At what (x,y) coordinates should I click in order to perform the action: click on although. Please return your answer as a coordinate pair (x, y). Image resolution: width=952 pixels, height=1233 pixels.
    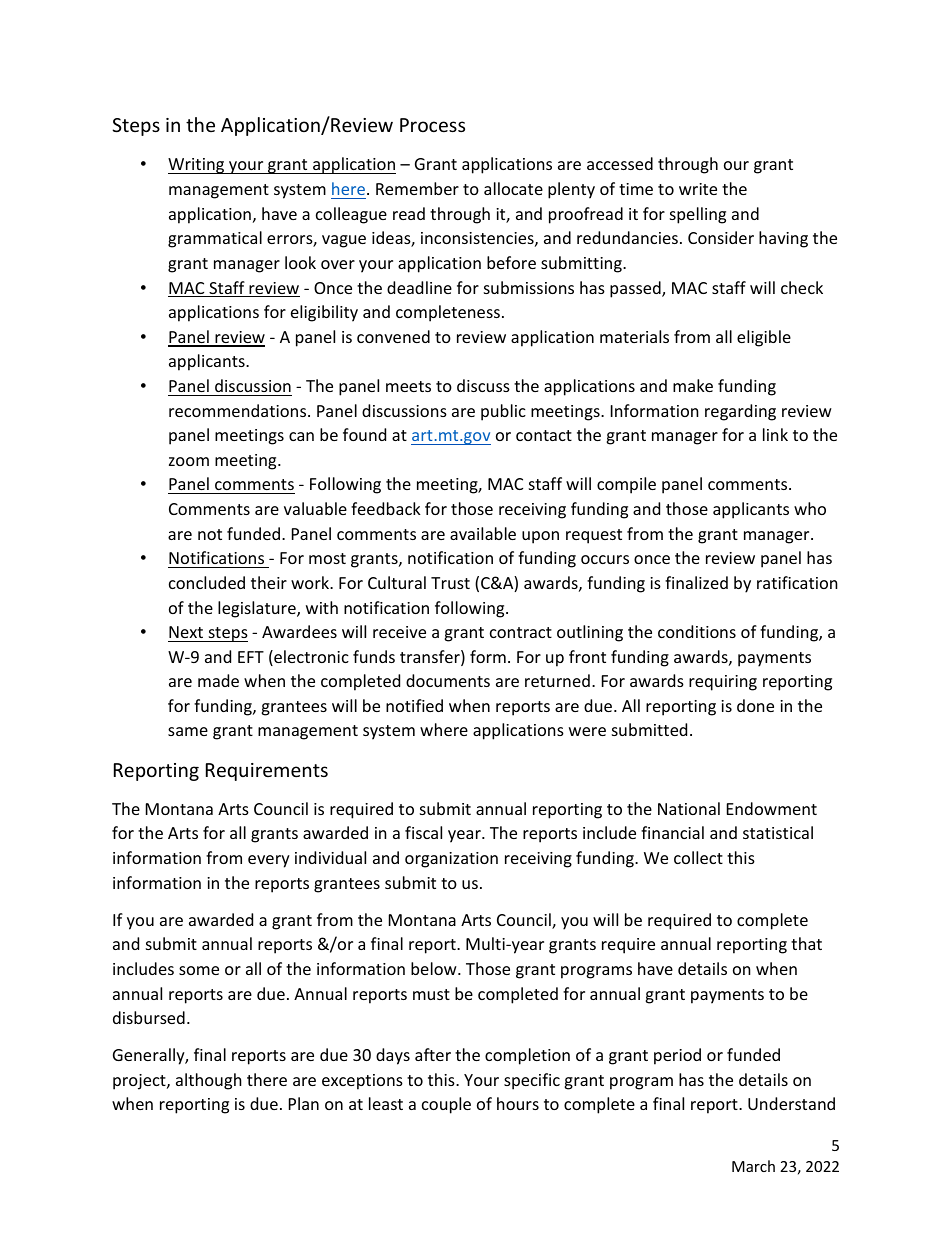
    Looking at the image, I should click on (209, 1081).
